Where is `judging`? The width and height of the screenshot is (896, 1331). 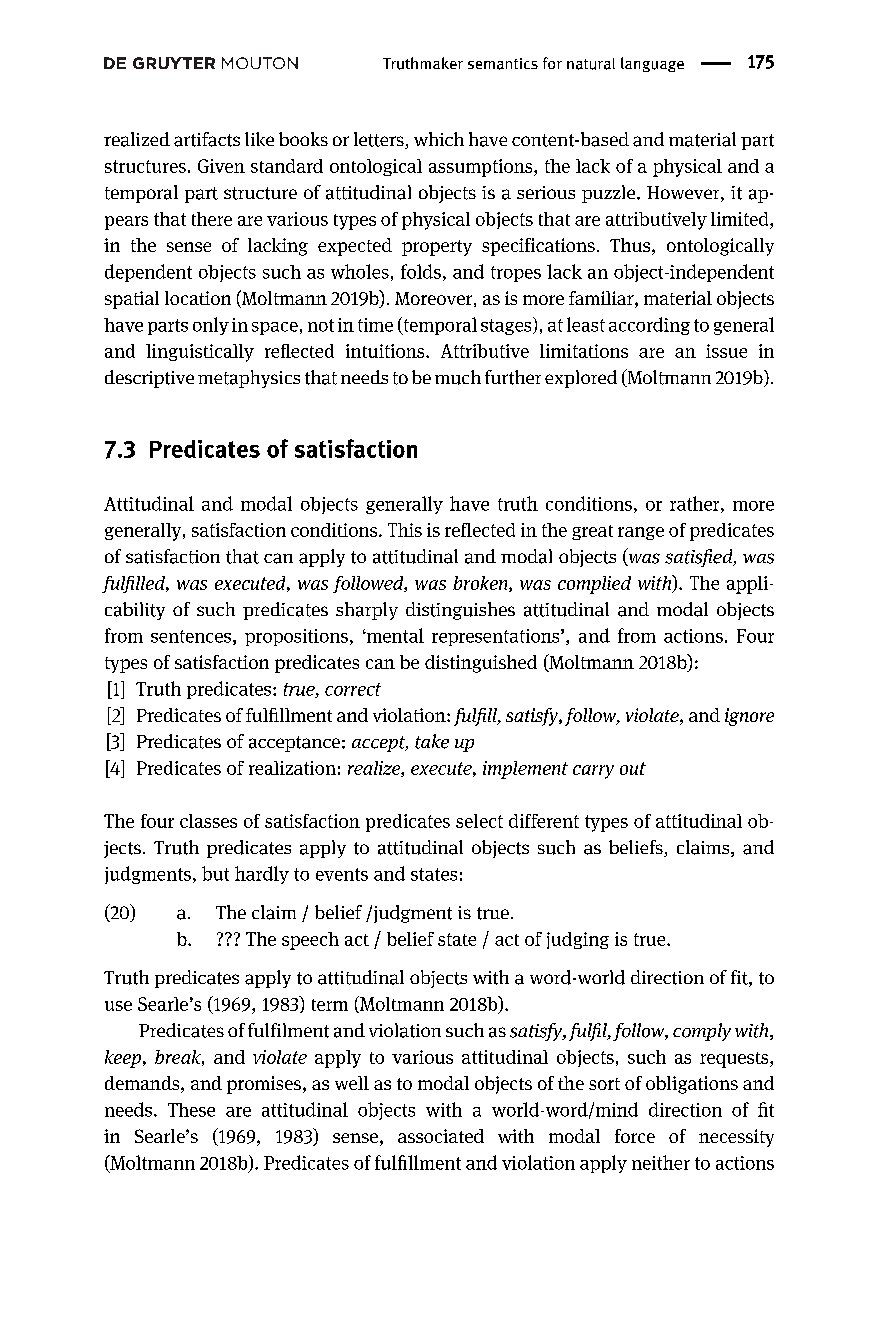 judging is located at coordinates (578, 940).
